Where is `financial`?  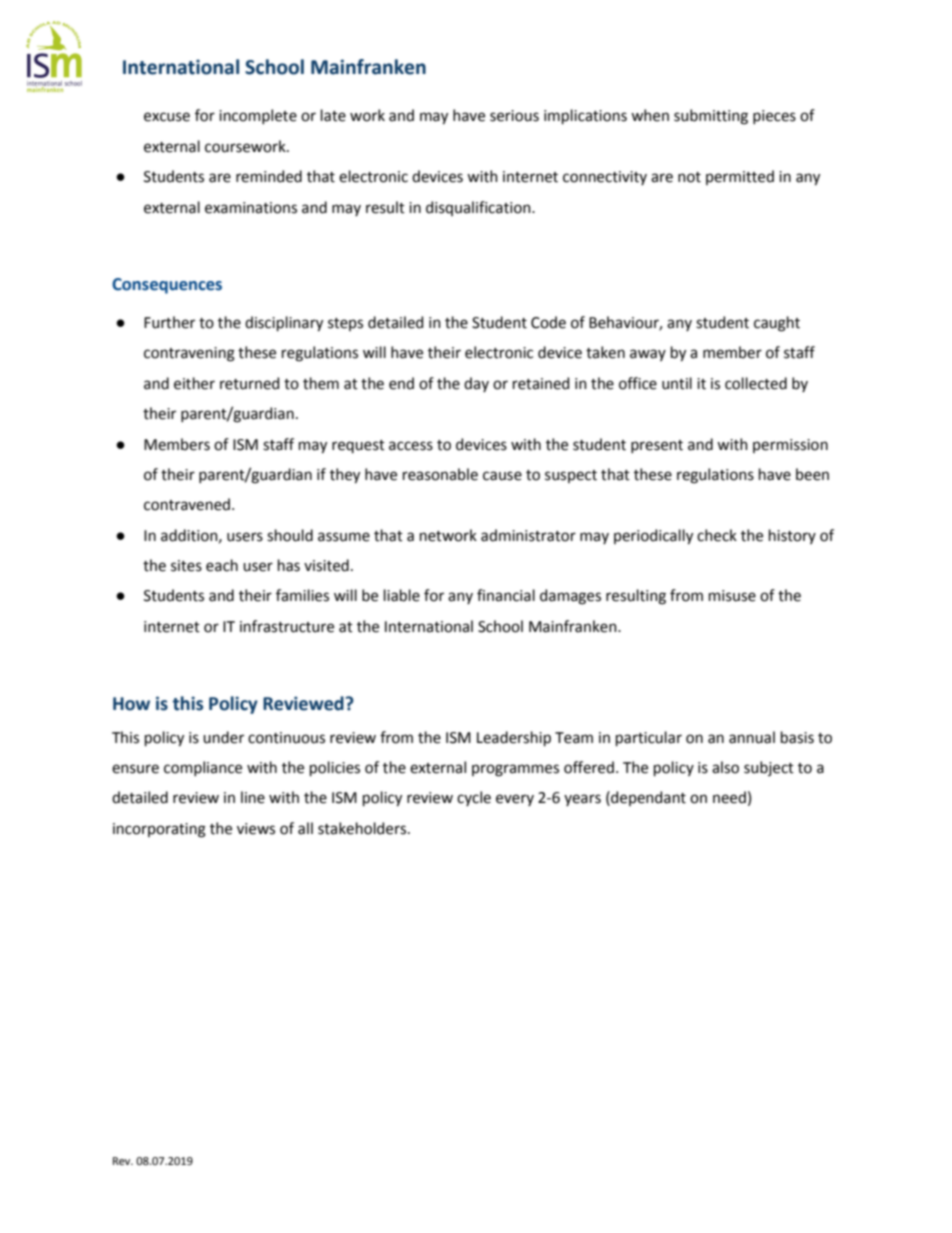
financial is located at coordinates (506, 595).
